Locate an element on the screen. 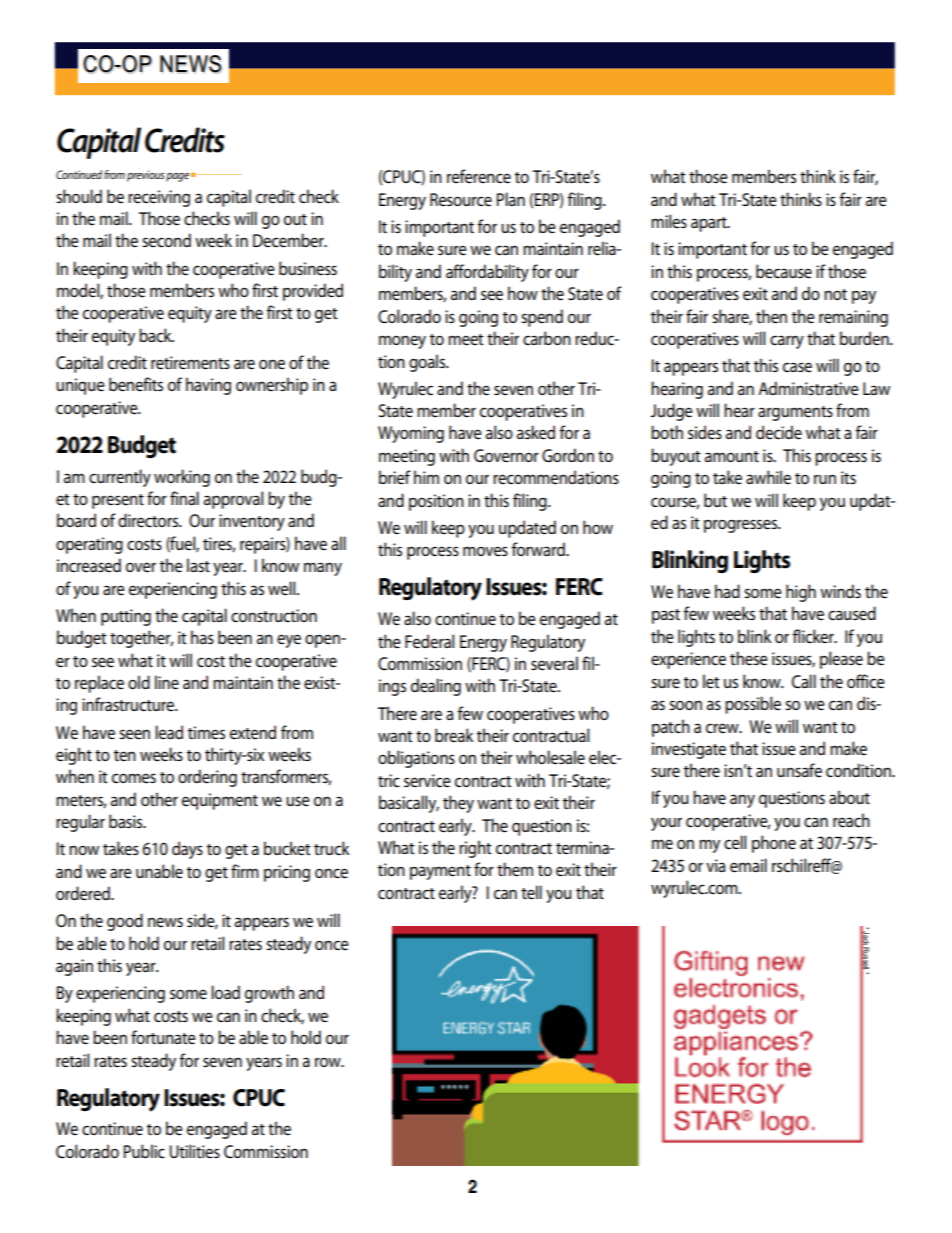 The image size is (952, 1233). Public is located at coordinates (144, 1151).
